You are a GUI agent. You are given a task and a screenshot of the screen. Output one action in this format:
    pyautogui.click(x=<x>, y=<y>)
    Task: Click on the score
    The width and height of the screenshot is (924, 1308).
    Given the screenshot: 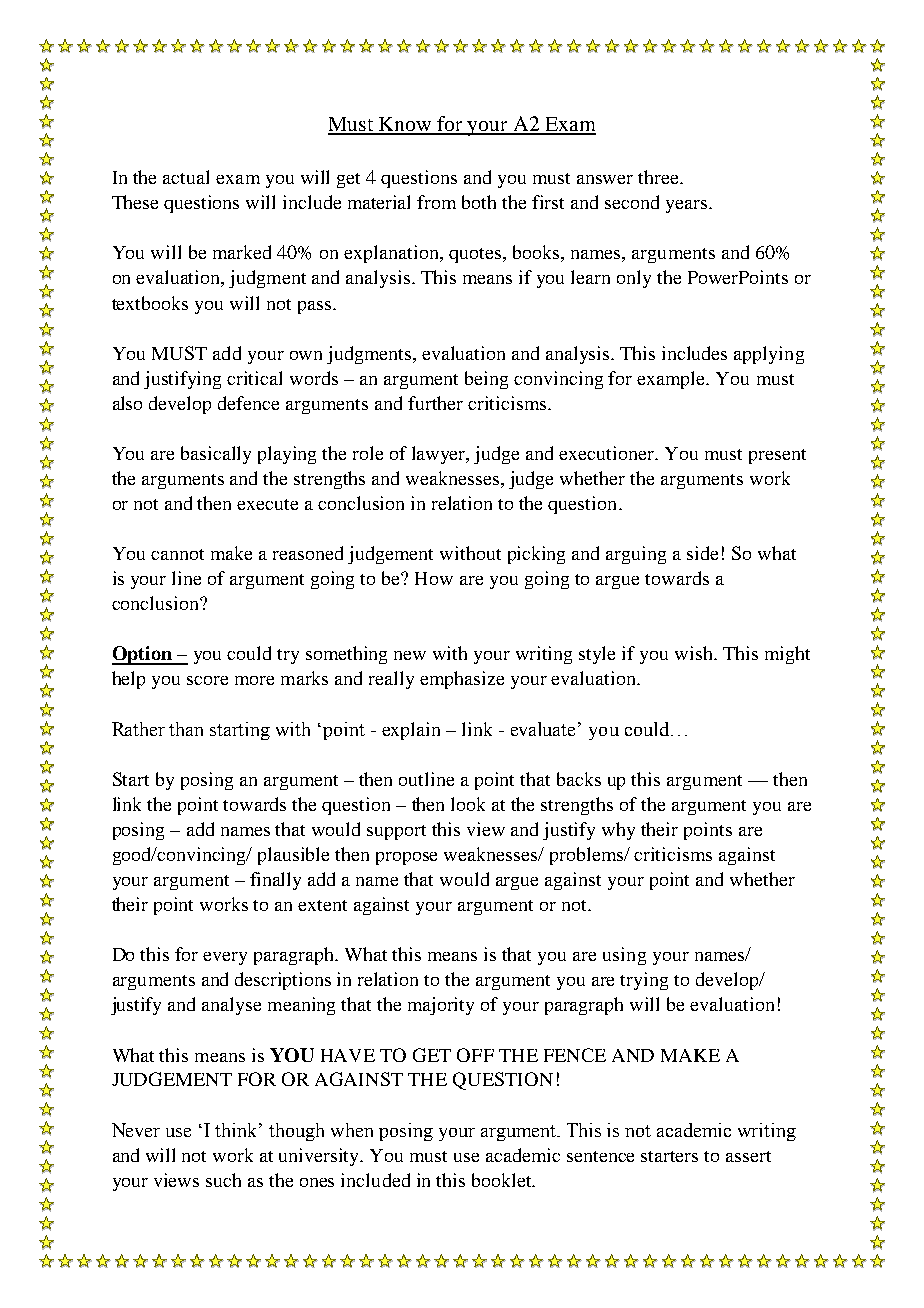 What is the action you would take?
    pyautogui.click(x=207, y=680)
